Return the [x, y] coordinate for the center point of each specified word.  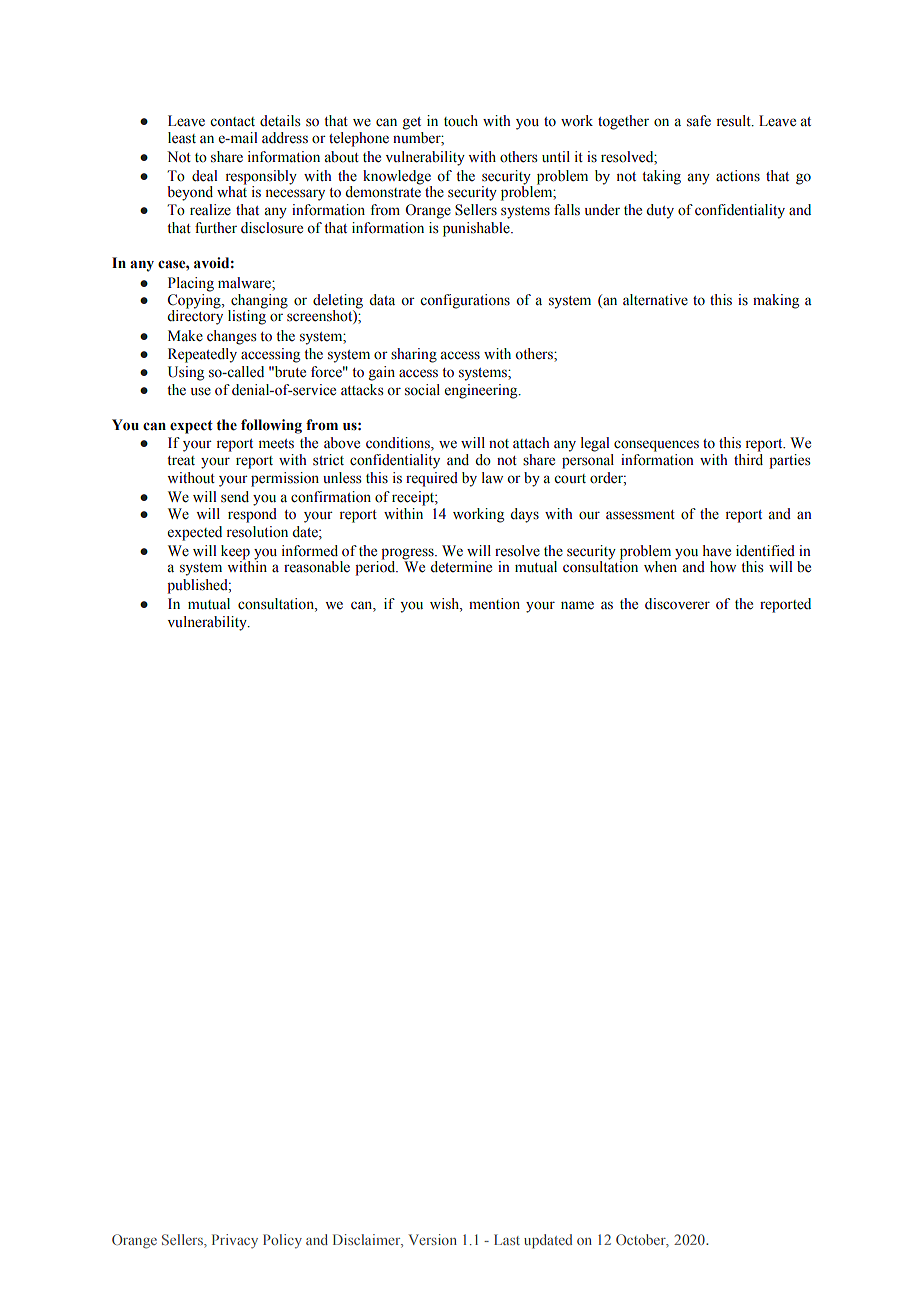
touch [461, 121]
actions [738, 176]
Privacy [235, 1241]
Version [433, 1239]
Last [507, 1239]
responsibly [261, 177]
